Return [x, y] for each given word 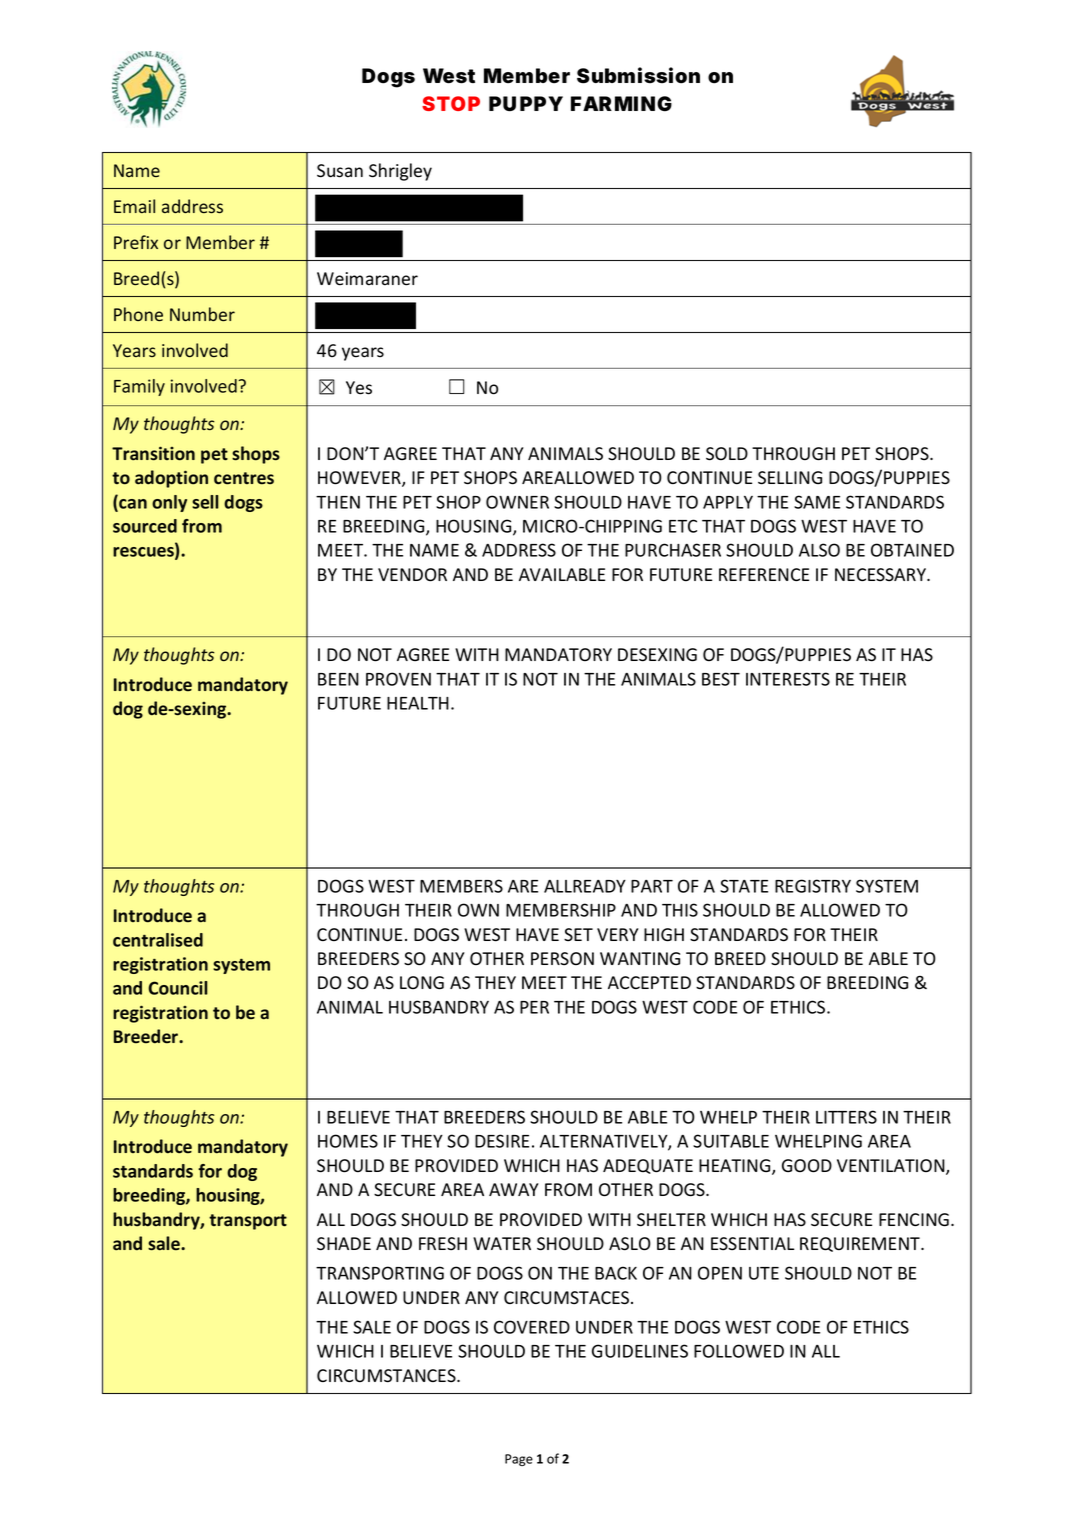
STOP [451, 103]
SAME [817, 502]
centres [244, 478]
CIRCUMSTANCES [387, 1376]
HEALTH [418, 703]
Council [178, 988]
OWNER [517, 502]
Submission [638, 75]
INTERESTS [788, 679]
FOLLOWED [739, 1351]
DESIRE [502, 1141]
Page [519, 1460]
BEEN [338, 679]
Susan [340, 171]
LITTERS [846, 1117]
